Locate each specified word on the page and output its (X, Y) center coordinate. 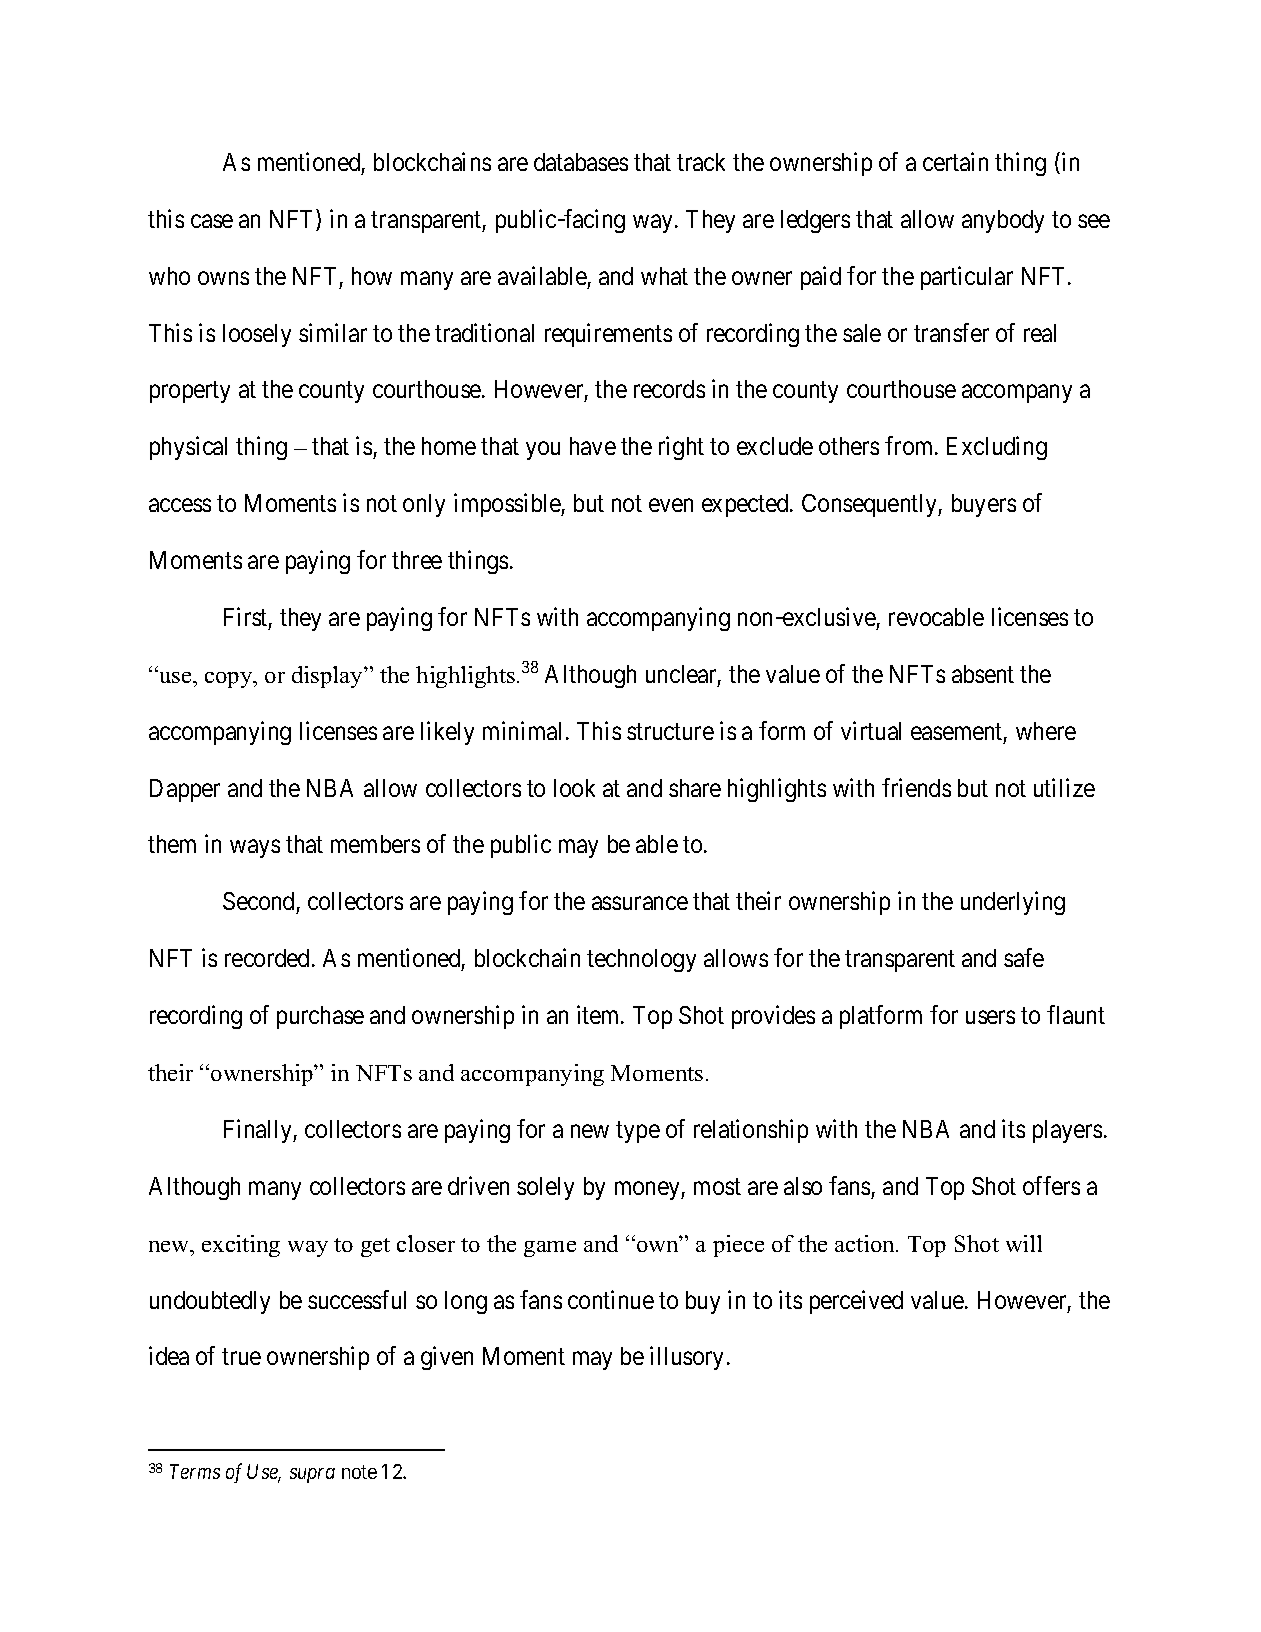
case (212, 221)
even (671, 505)
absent (983, 674)
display (328, 677)
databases (581, 162)
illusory (686, 1358)
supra (312, 1475)
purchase (320, 1017)
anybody (1003, 221)
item (599, 1014)
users (990, 1017)
